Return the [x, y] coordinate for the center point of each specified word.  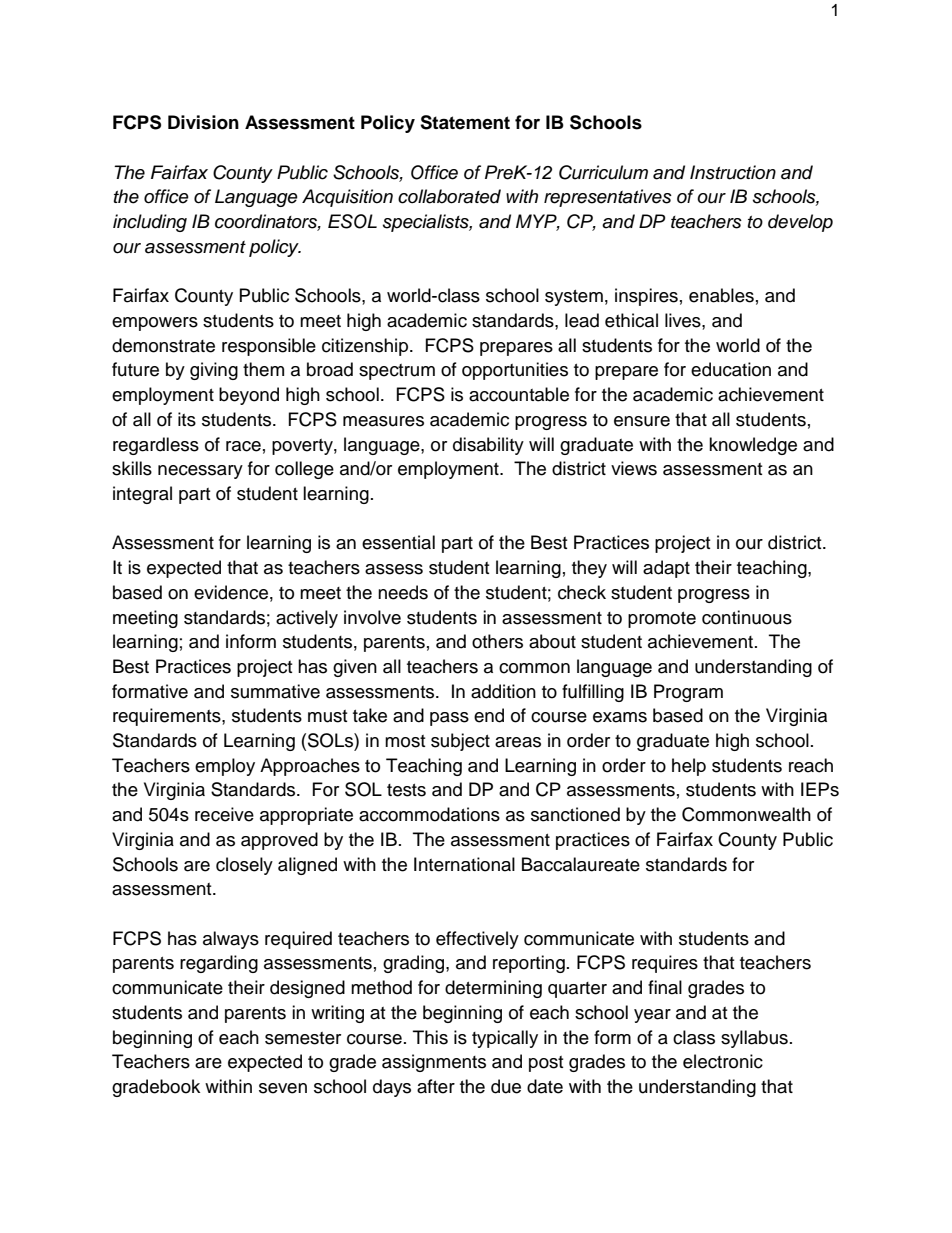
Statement [465, 122]
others [497, 641]
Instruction [733, 172]
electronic [723, 1061]
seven [283, 1088]
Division [203, 122]
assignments [434, 1063]
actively [307, 619]
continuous [747, 617]
